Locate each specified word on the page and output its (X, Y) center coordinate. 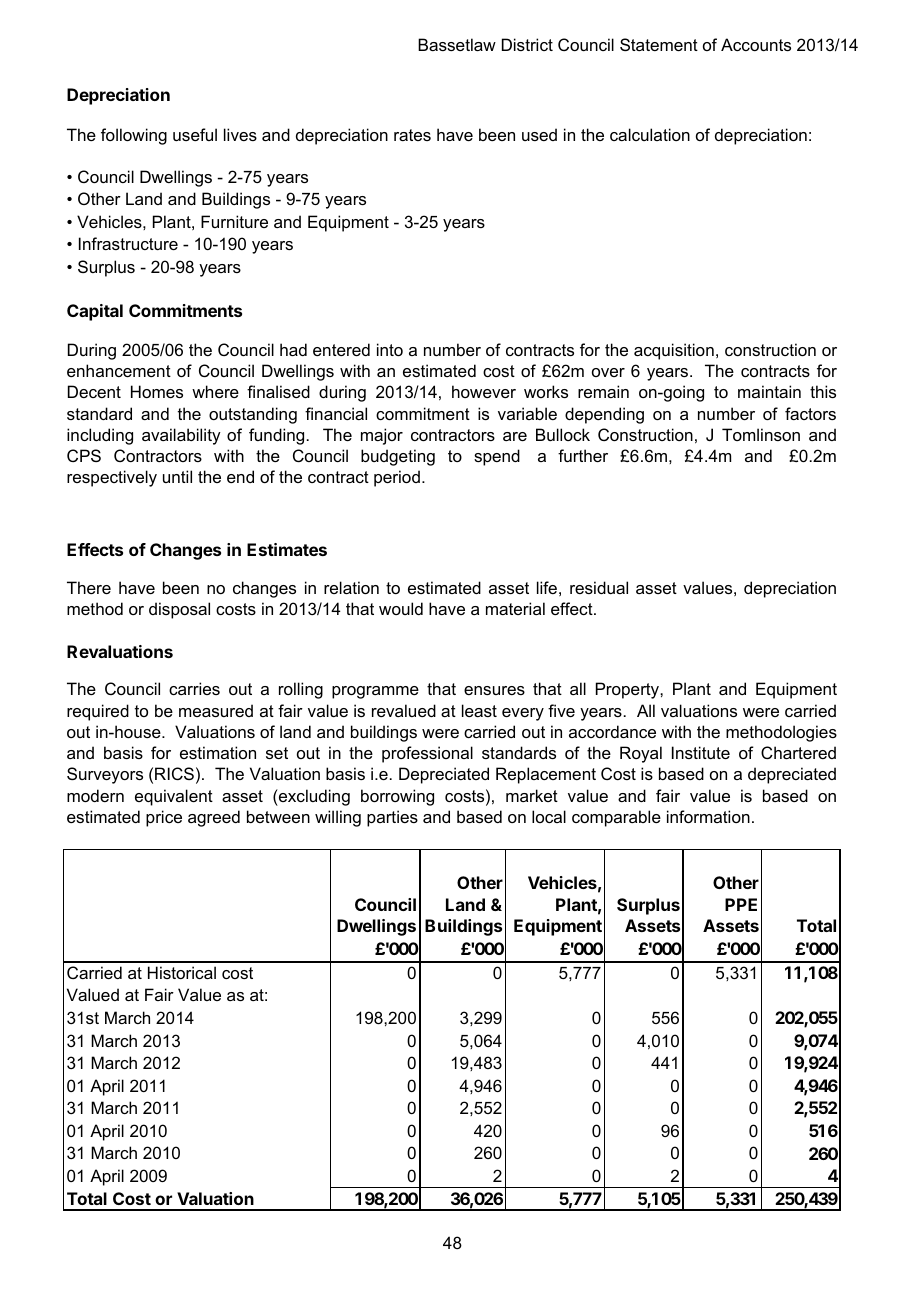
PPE (741, 904)
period (397, 478)
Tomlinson (761, 434)
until (177, 476)
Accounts (756, 44)
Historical (182, 972)
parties (392, 818)
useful (195, 134)
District (527, 44)
